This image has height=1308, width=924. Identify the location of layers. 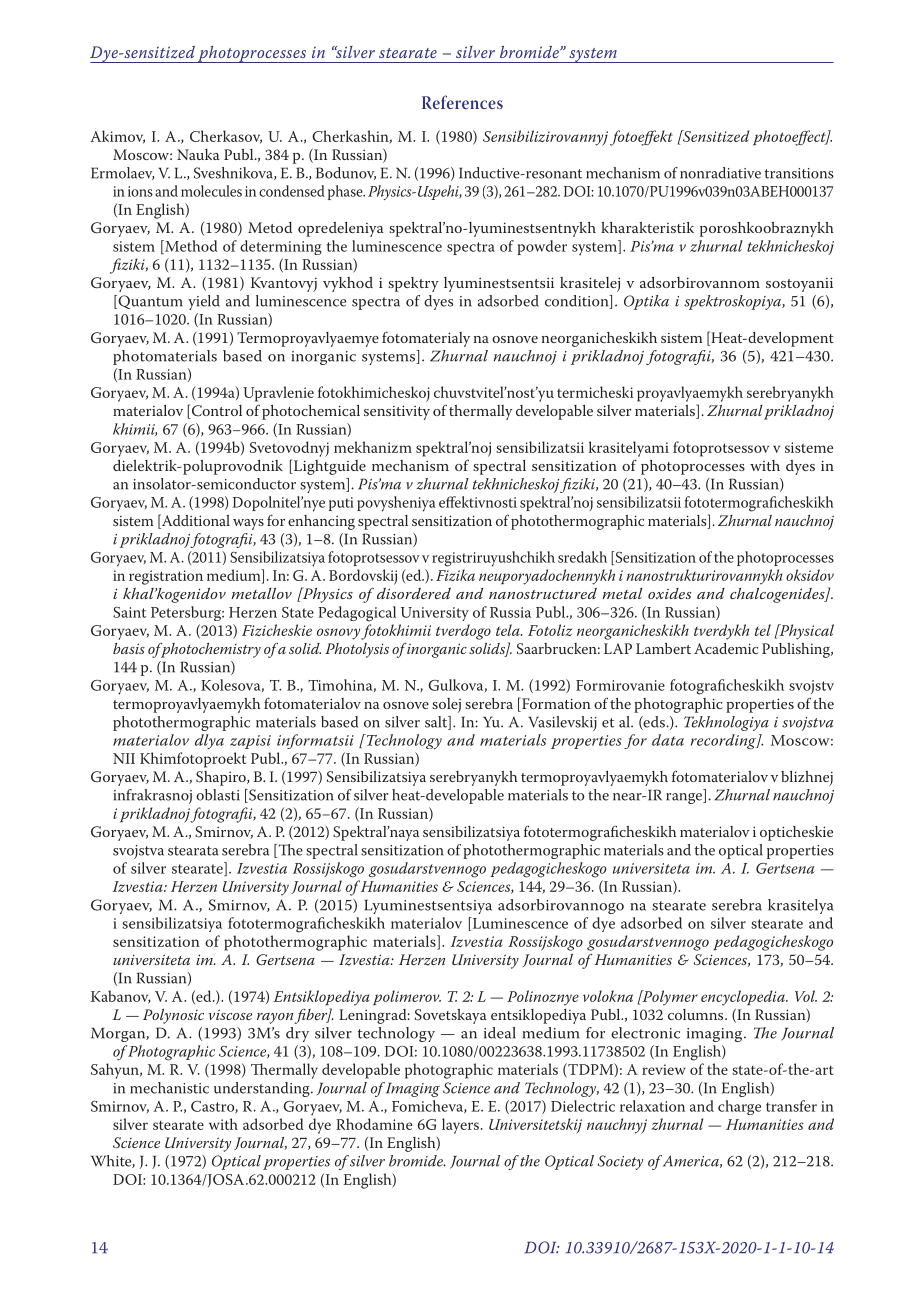
(460, 1126).
